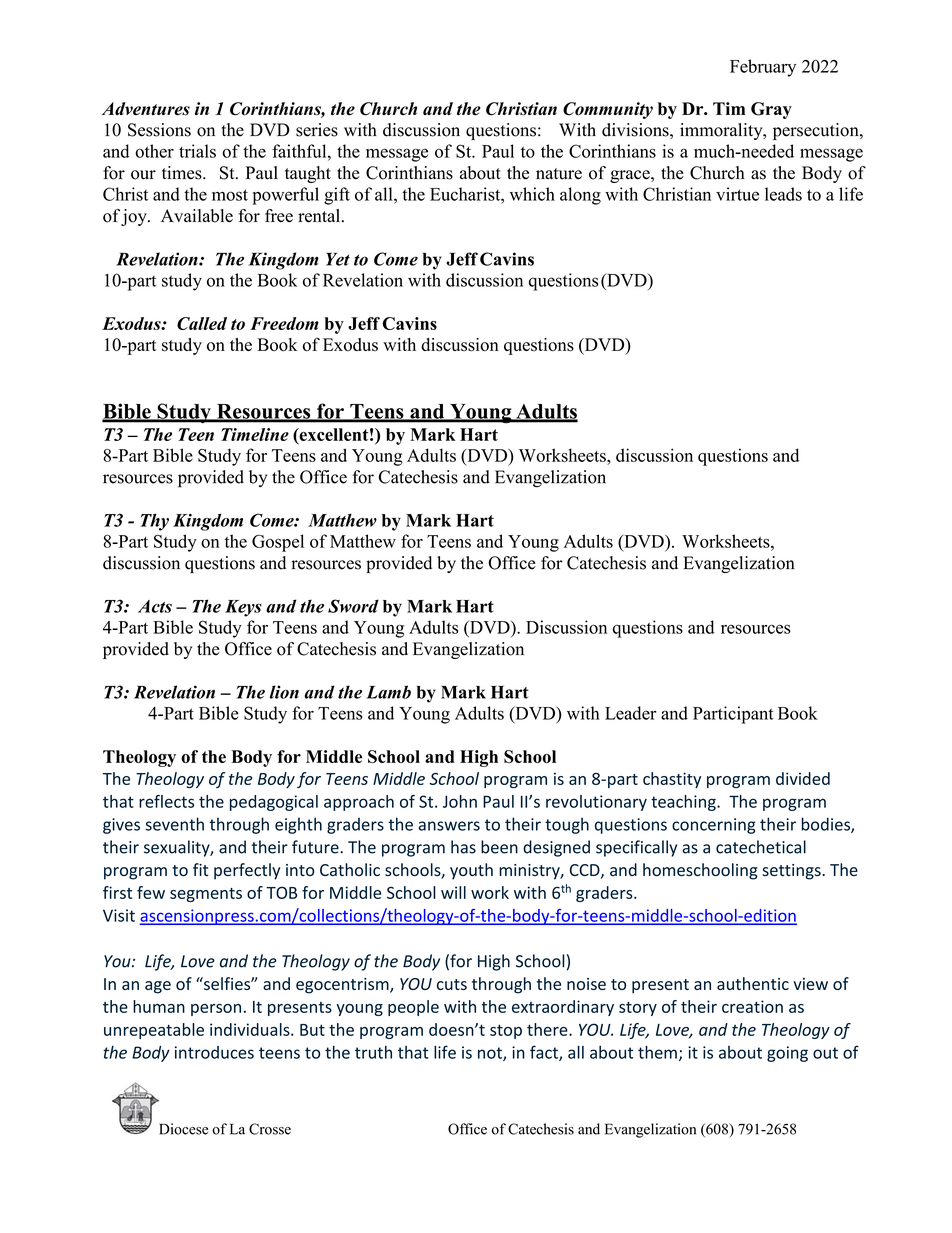  I want to click on virtue, so click(737, 194).
